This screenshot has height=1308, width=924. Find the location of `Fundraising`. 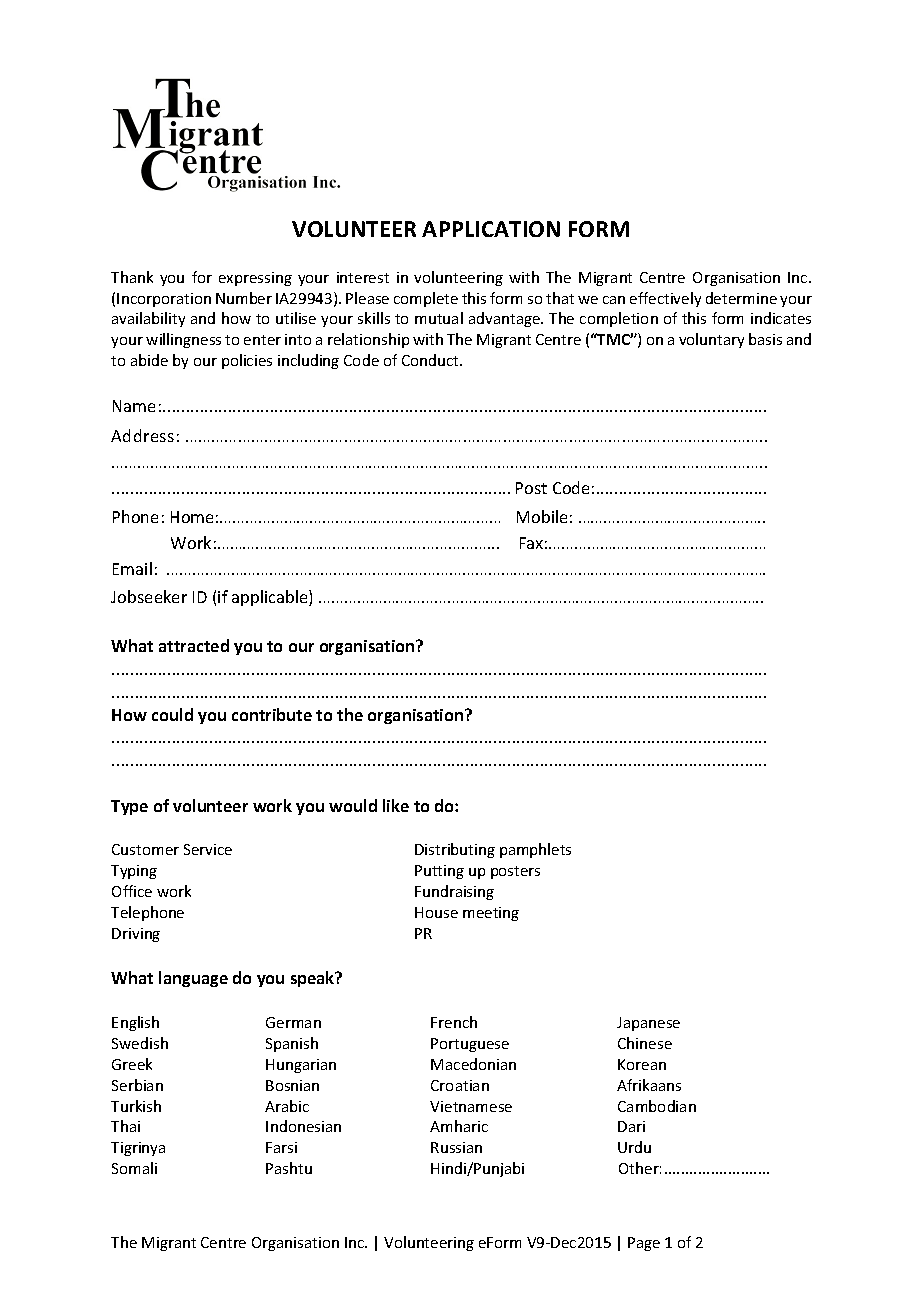

Fundraising is located at coordinates (454, 892).
